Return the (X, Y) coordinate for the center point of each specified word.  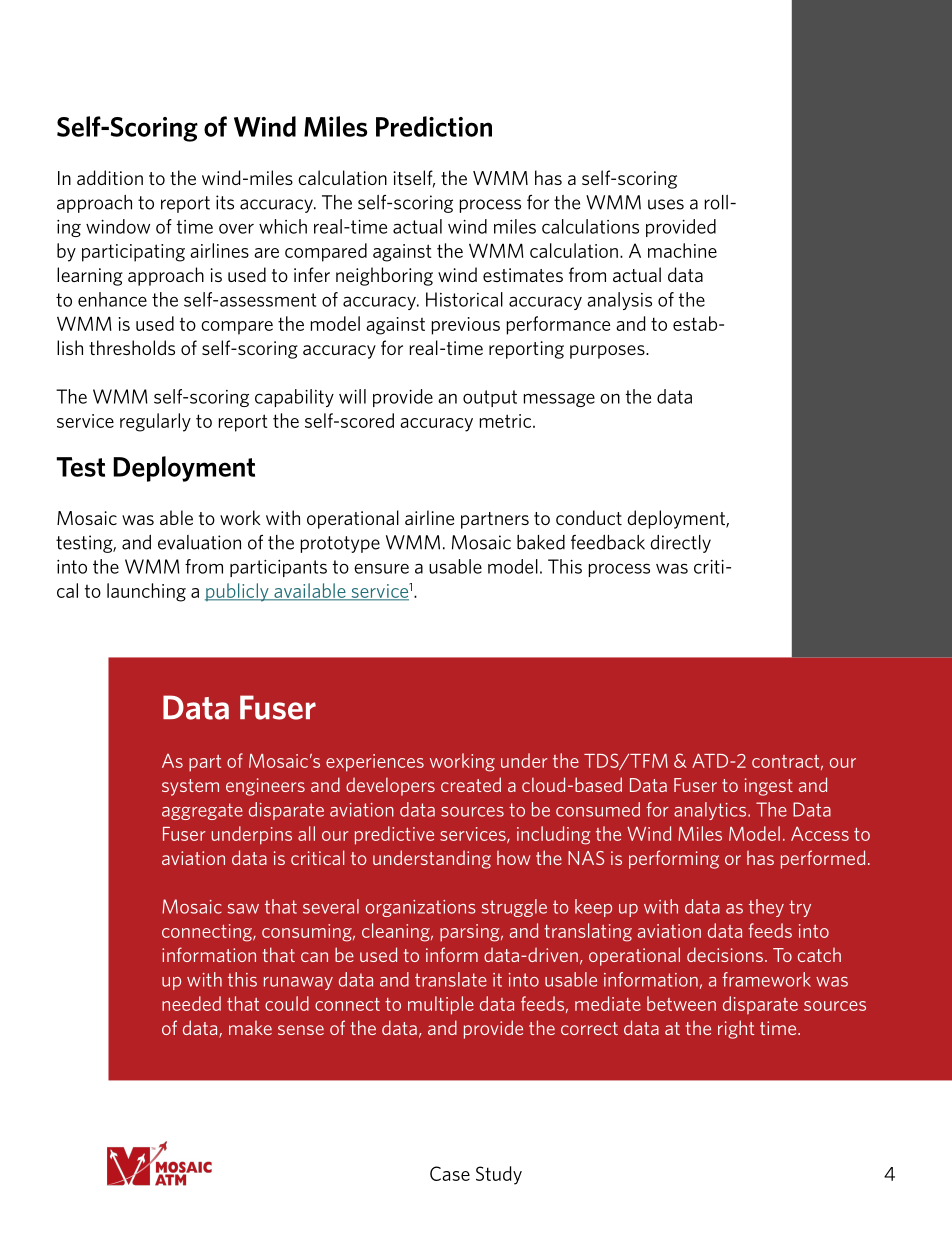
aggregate (202, 811)
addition (110, 177)
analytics (711, 811)
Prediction (434, 126)
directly (680, 544)
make (250, 1027)
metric (505, 421)
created (471, 784)
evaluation (199, 542)
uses (666, 204)
